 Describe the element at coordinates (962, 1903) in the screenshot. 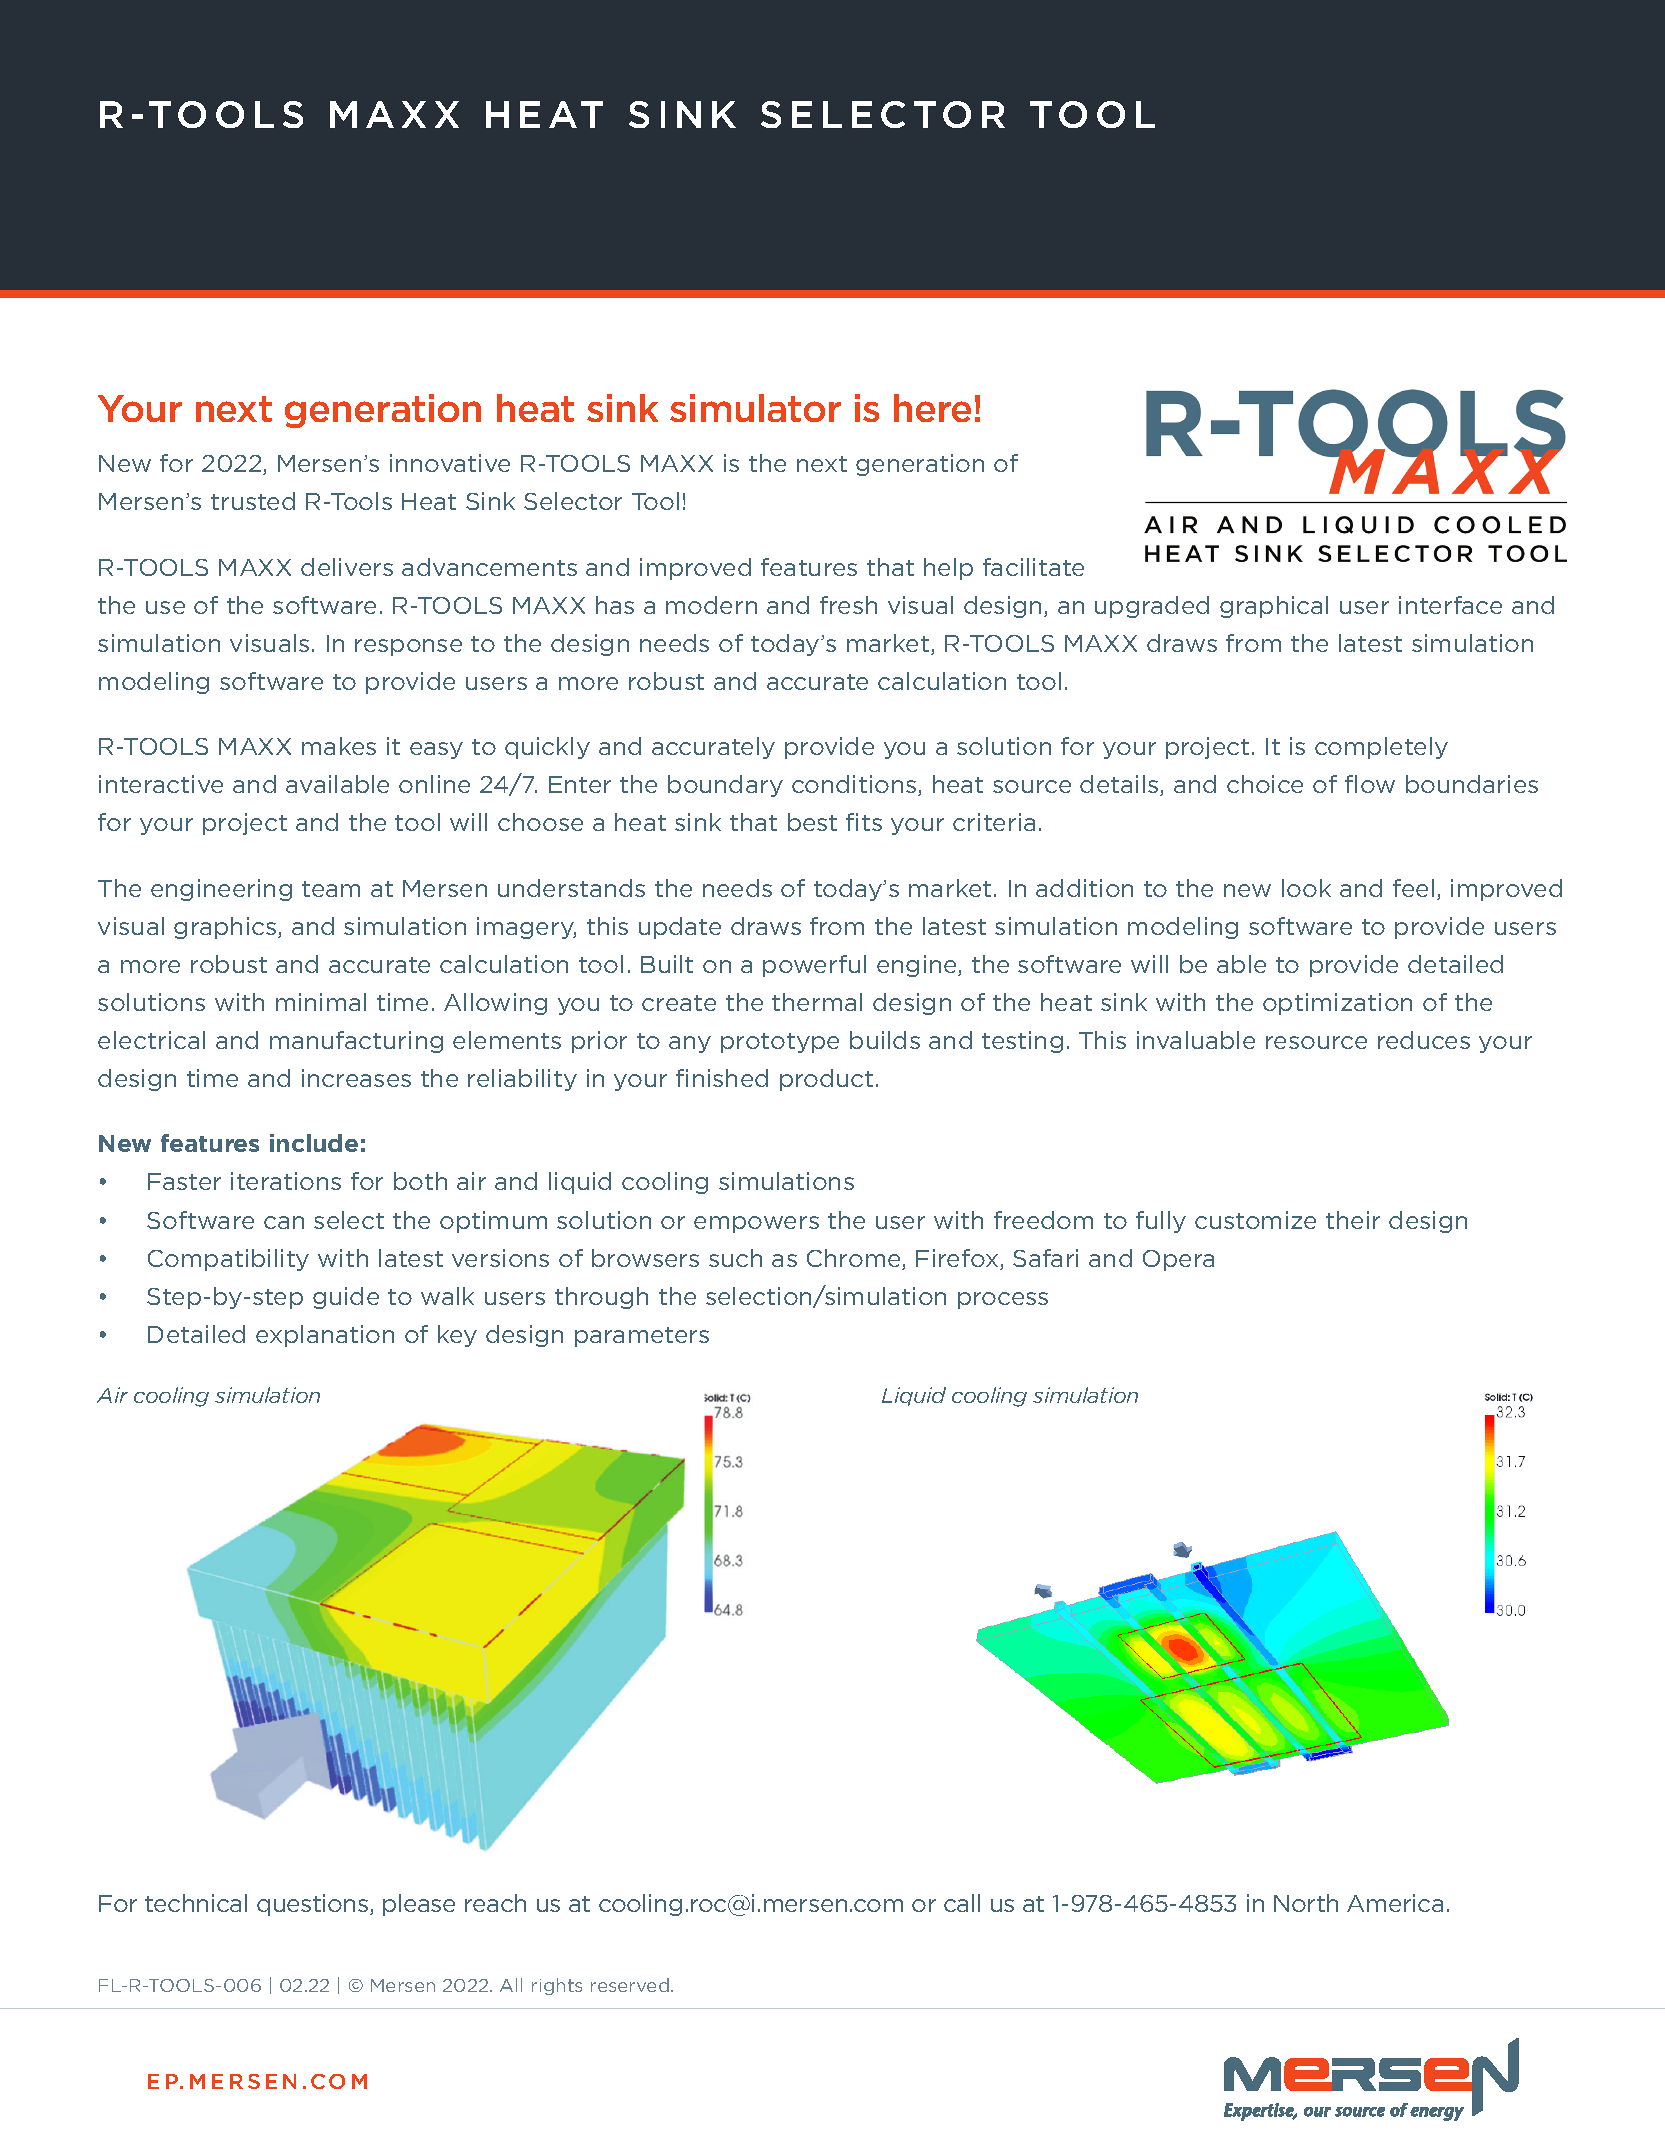

I see `call` at that location.
